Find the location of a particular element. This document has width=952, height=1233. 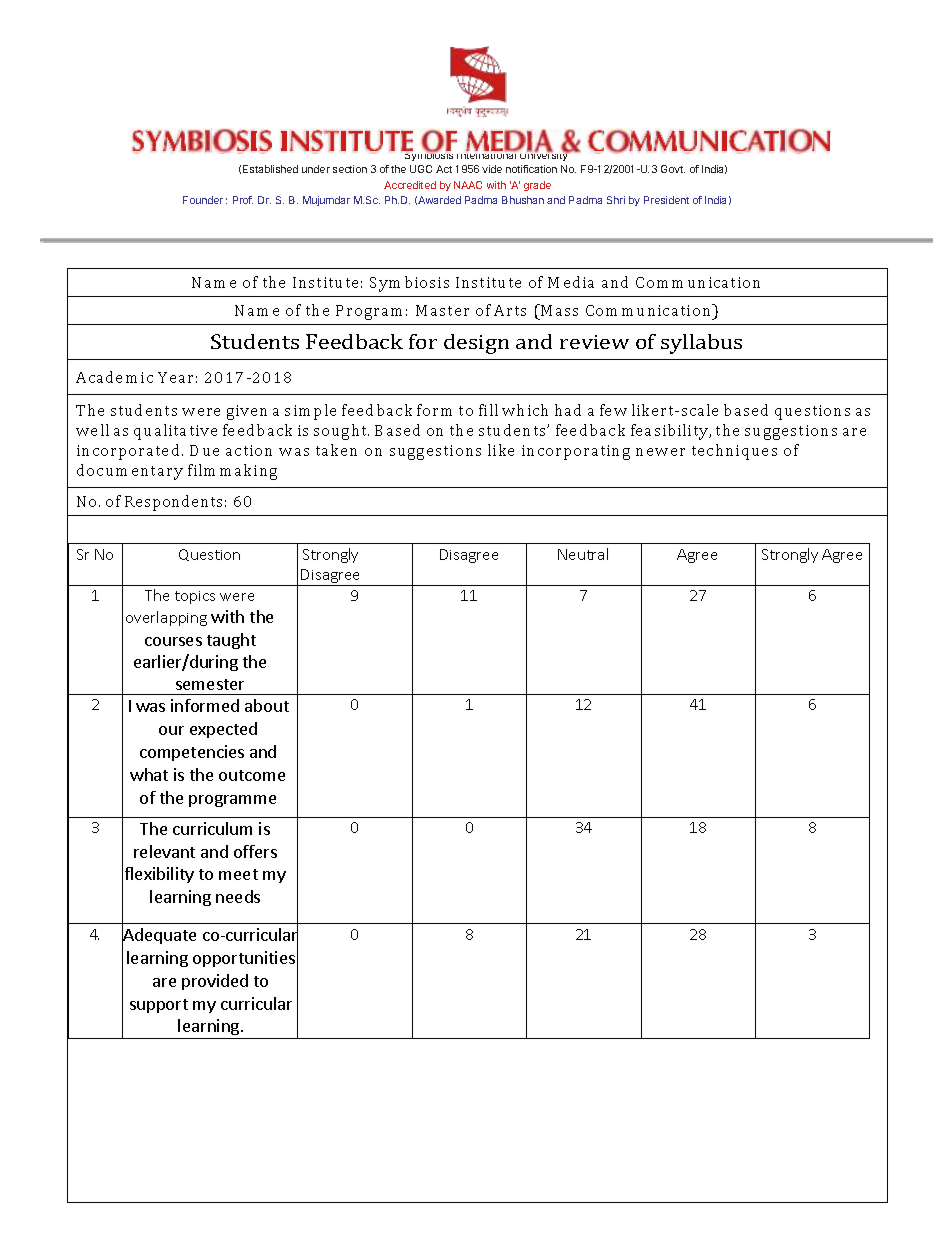

President is located at coordinates (666, 200).
